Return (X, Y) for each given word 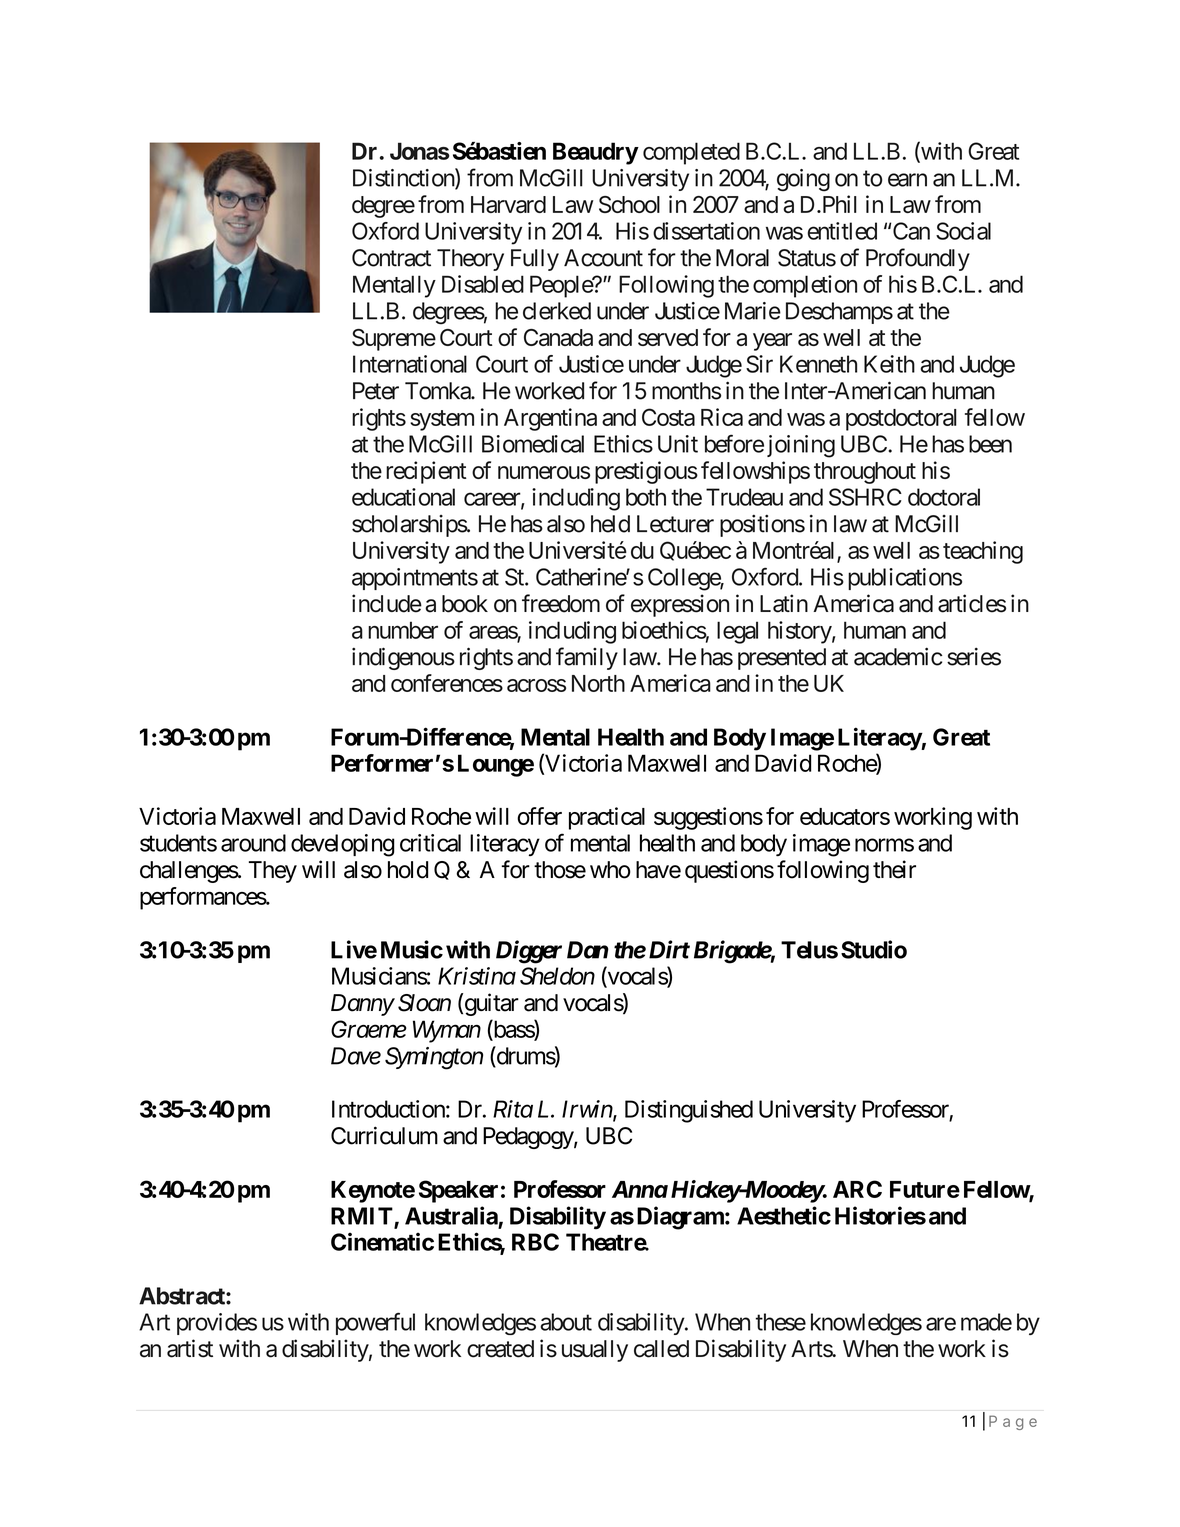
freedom (561, 603)
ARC (857, 1189)
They (273, 872)
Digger (529, 952)
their (894, 869)
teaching (983, 552)
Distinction (404, 178)
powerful (375, 1323)
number (403, 630)
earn (907, 180)
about (566, 1322)
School (629, 204)
